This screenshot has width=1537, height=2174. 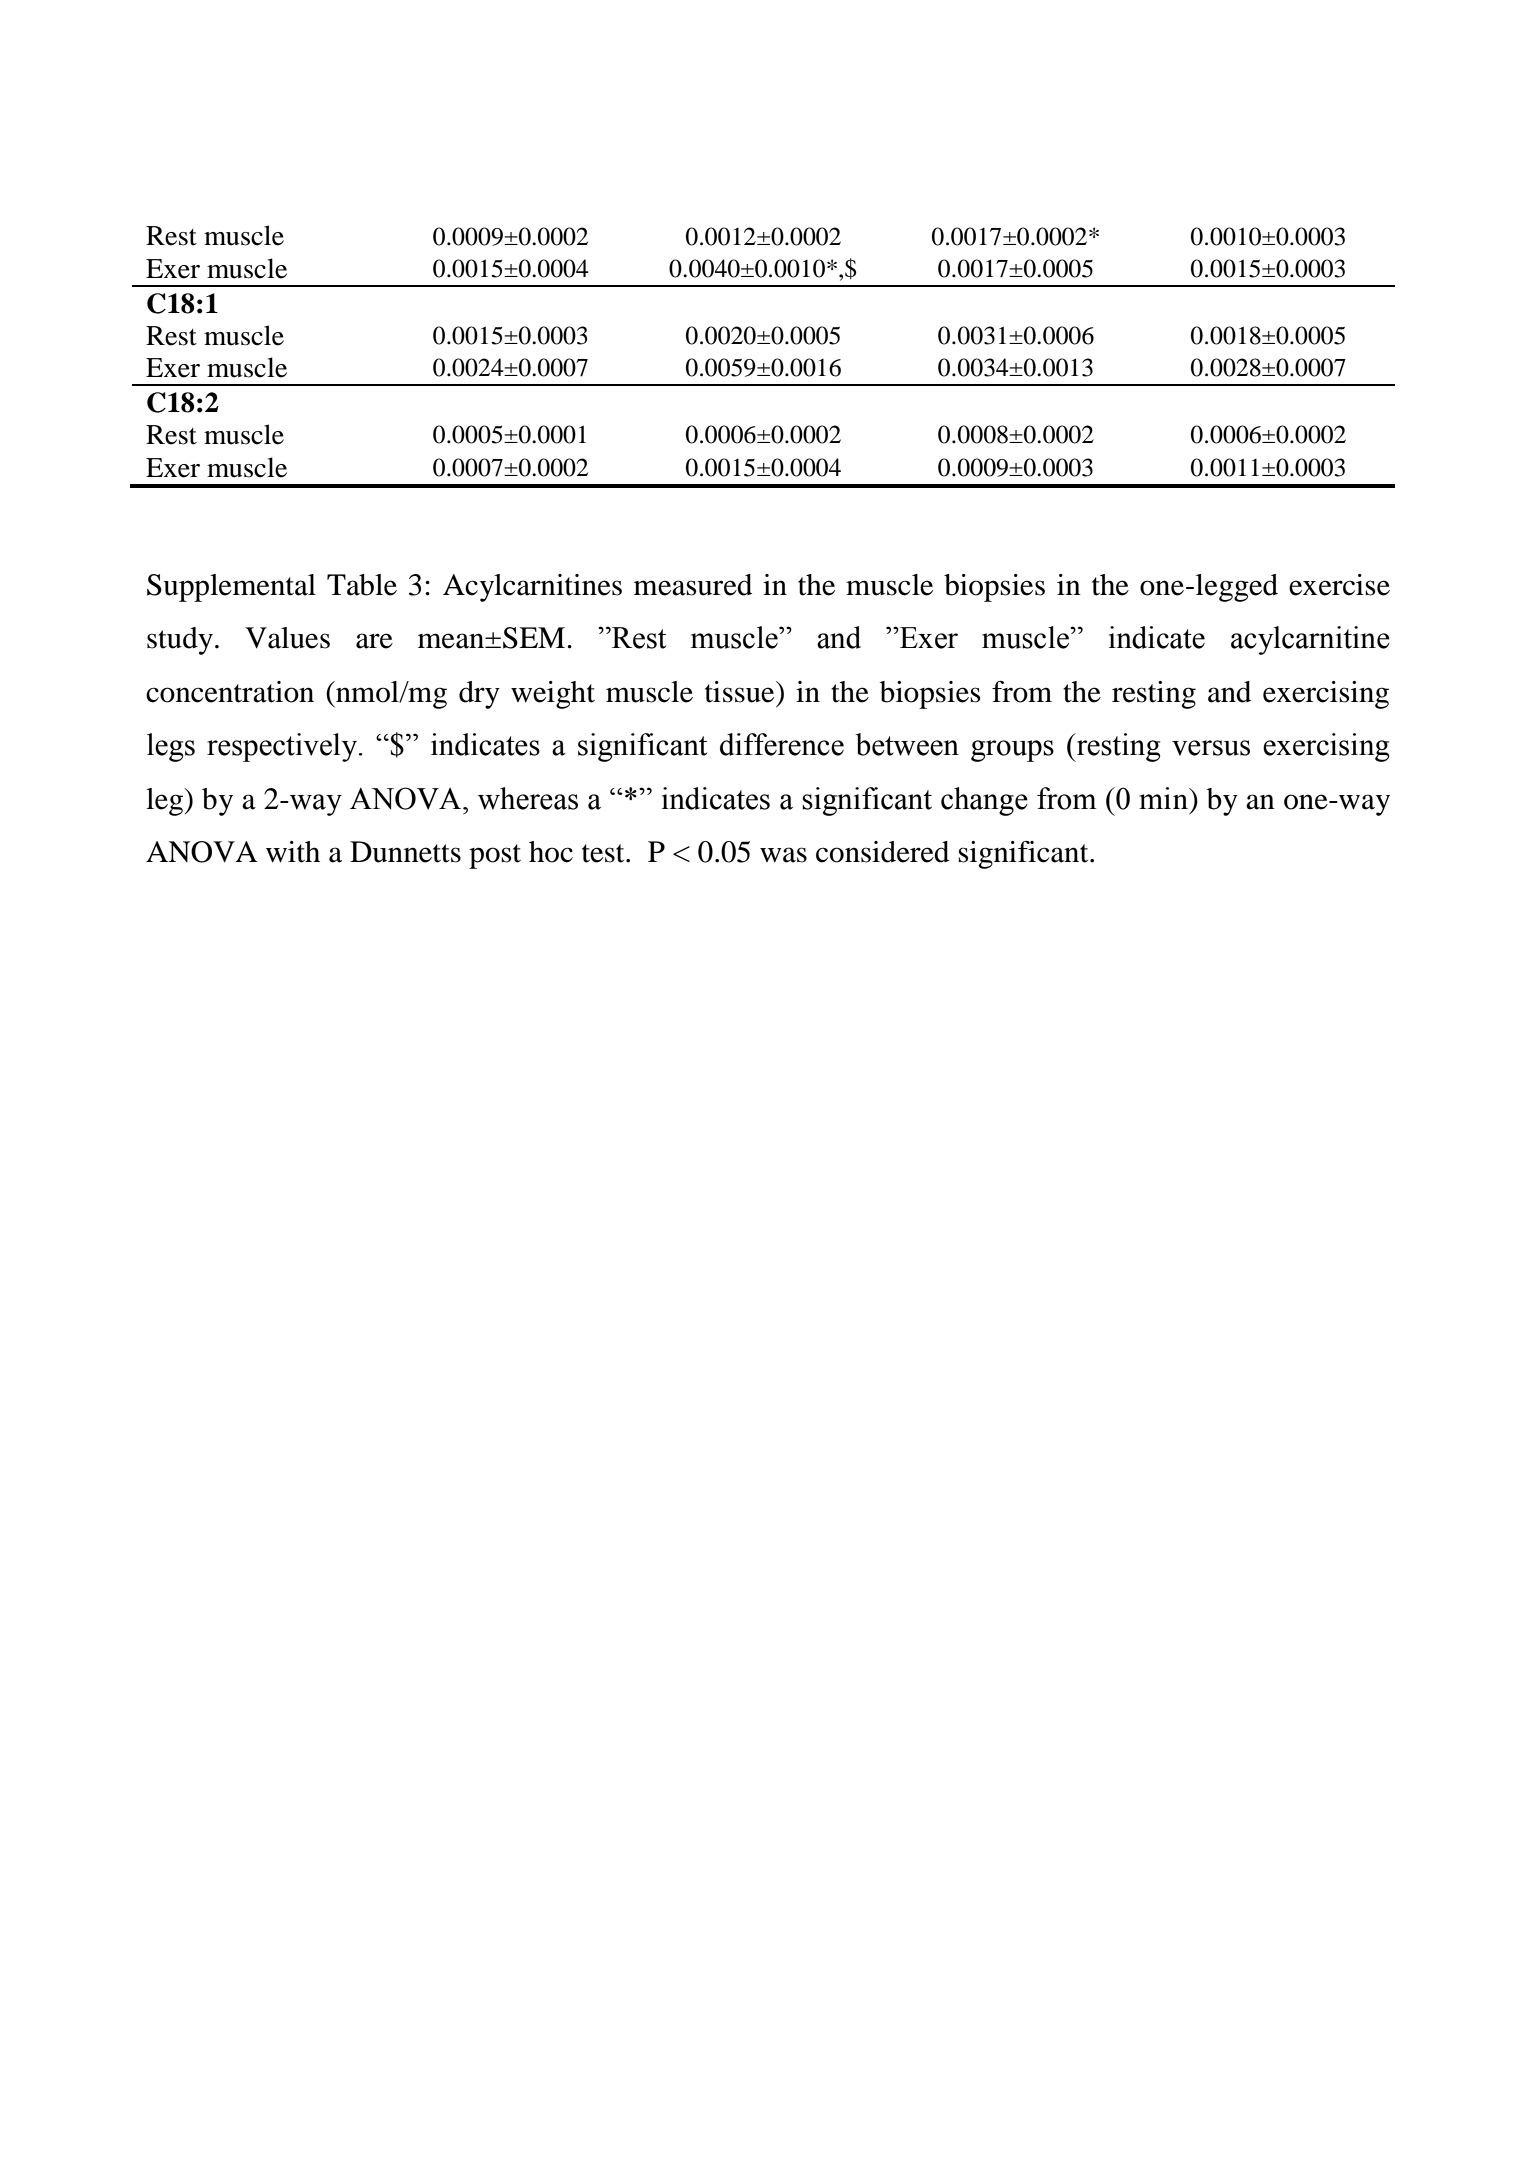 What do you see at coordinates (604, 853) in the screenshot?
I see `test` at bounding box center [604, 853].
